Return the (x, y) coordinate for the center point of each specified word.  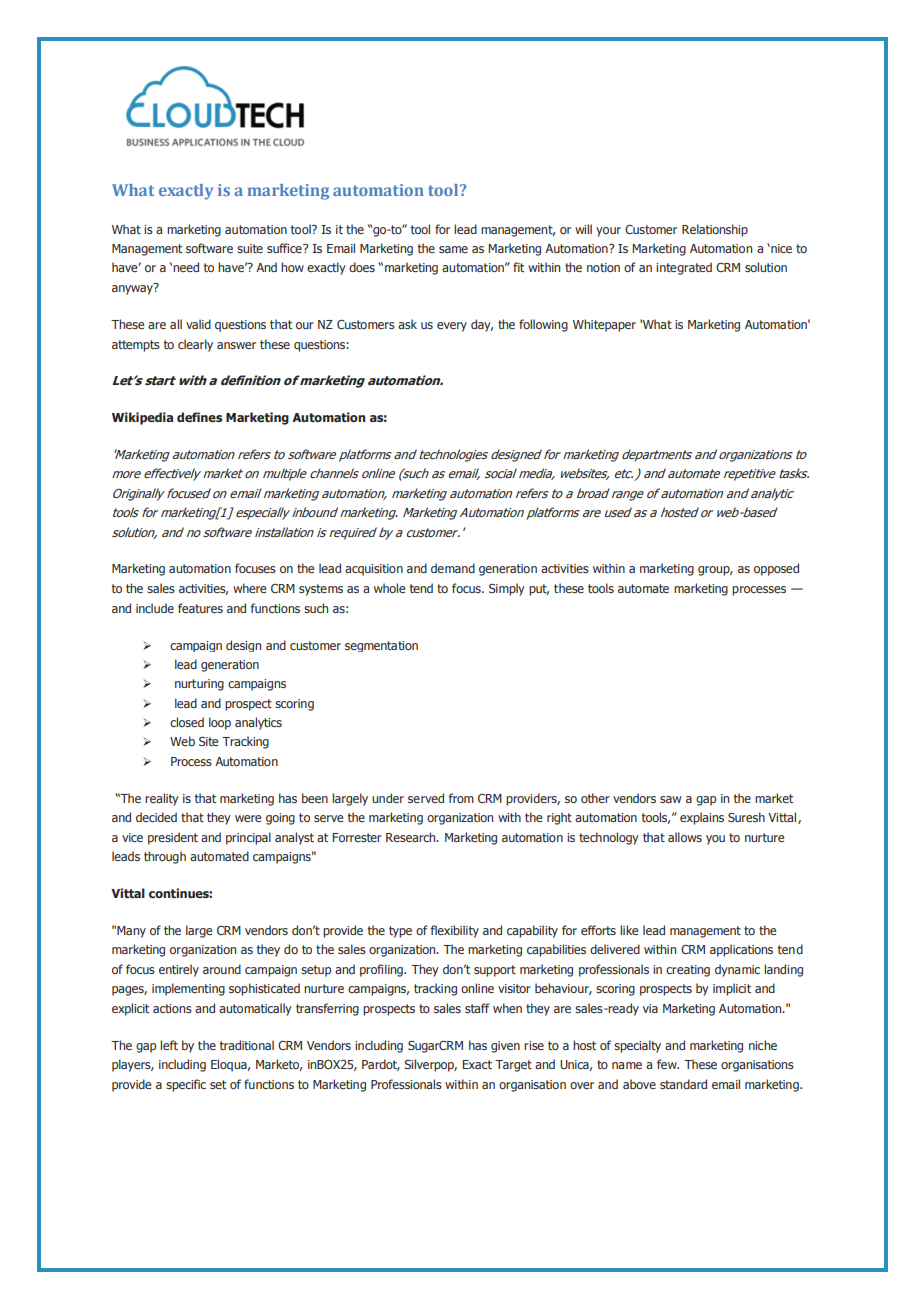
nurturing (199, 685)
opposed (776, 569)
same (453, 249)
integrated (684, 268)
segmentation (381, 646)
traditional (247, 1045)
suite (250, 248)
